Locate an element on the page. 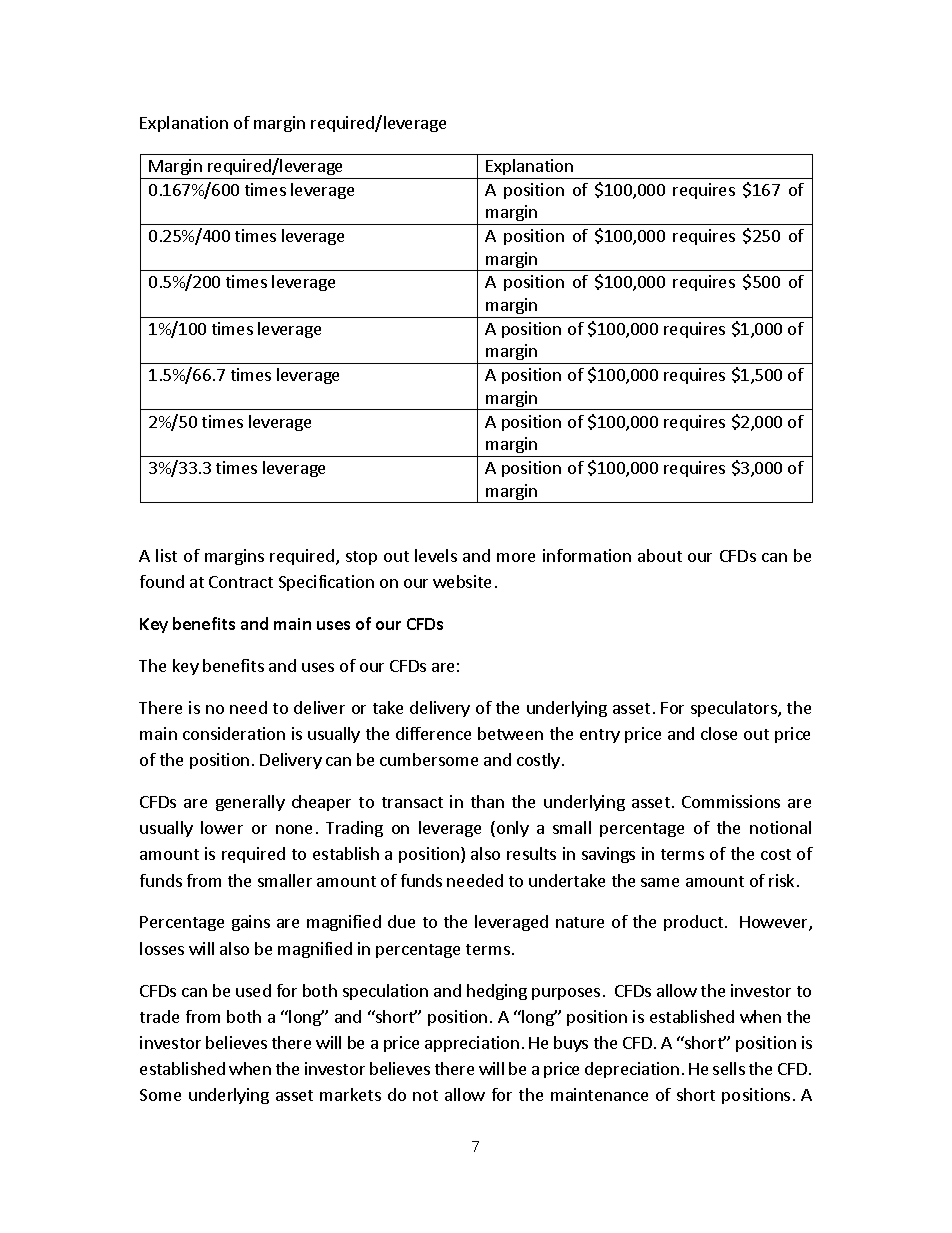 The height and width of the page is (1233, 952). appreciation is located at coordinates (472, 1044).
